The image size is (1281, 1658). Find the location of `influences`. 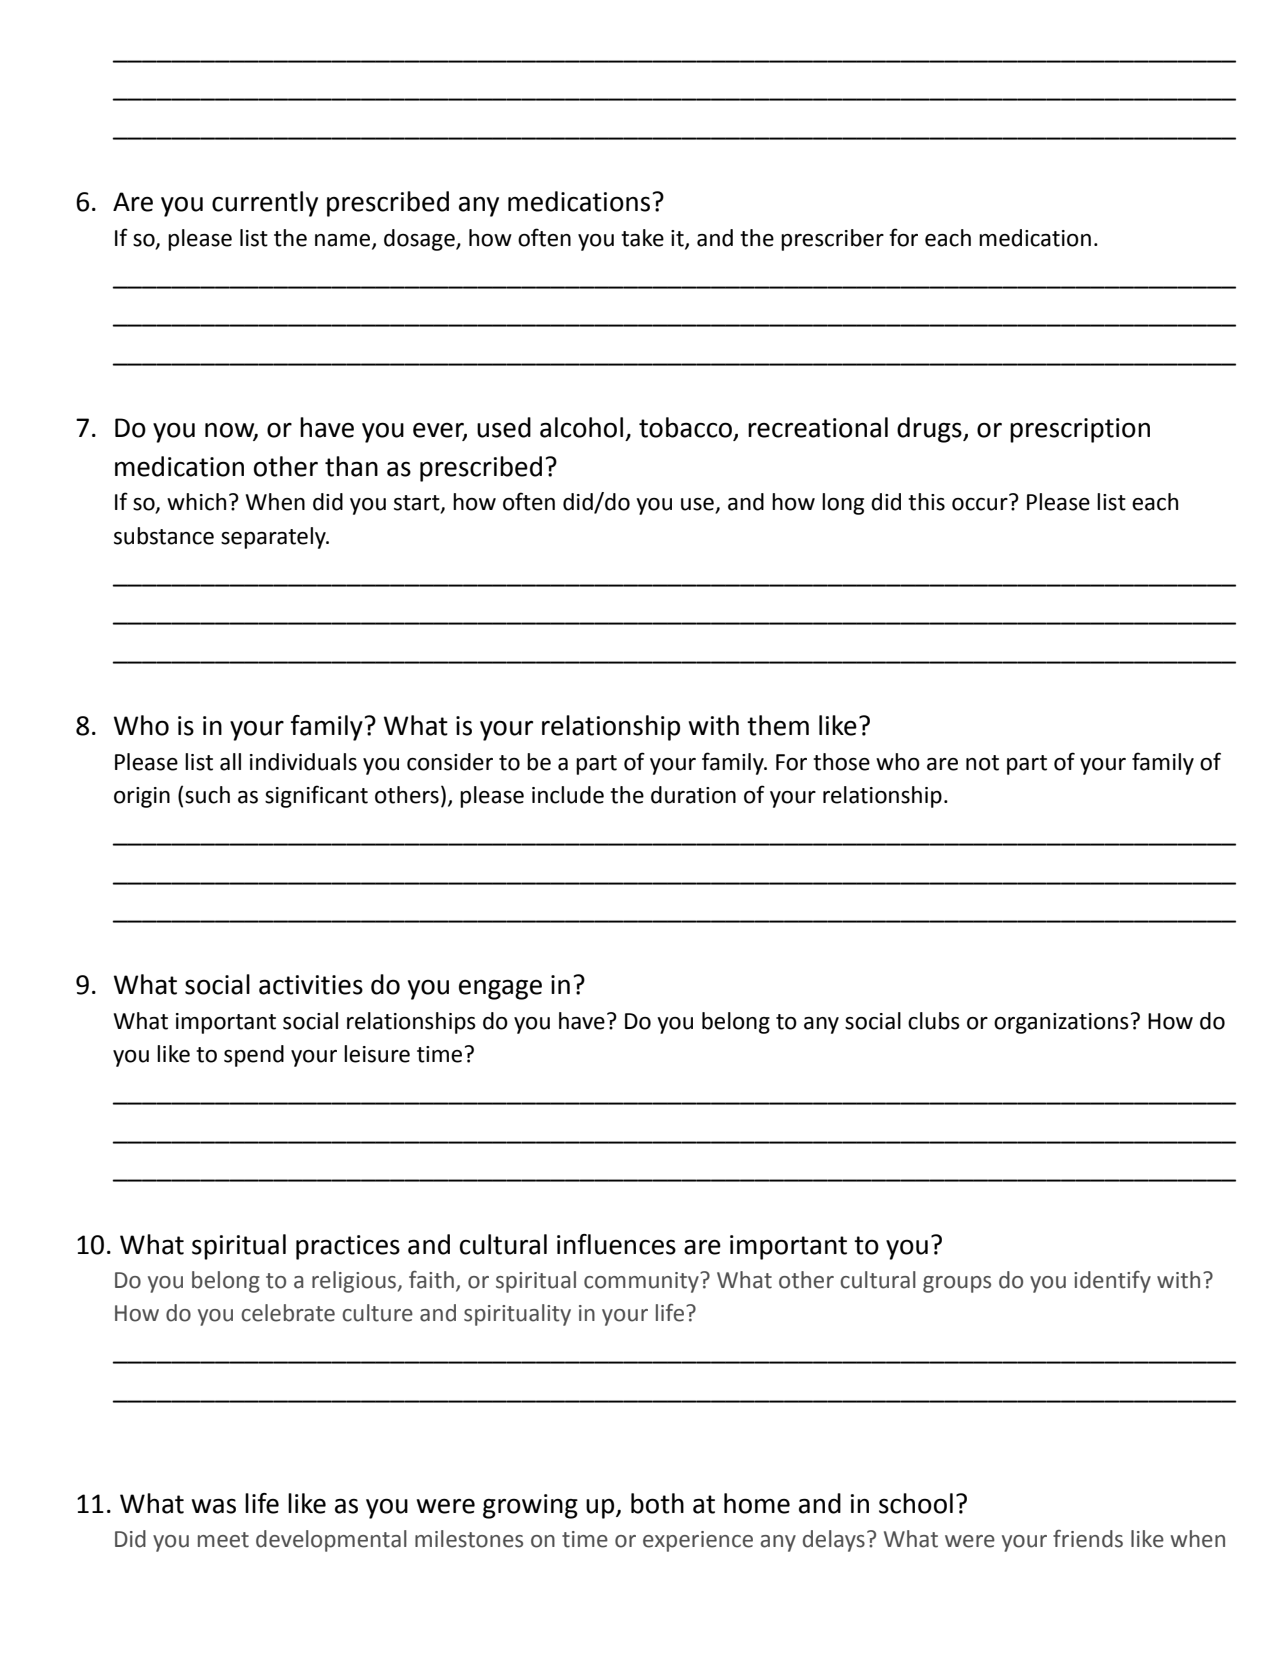

influences is located at coordinates (616, 1244).
